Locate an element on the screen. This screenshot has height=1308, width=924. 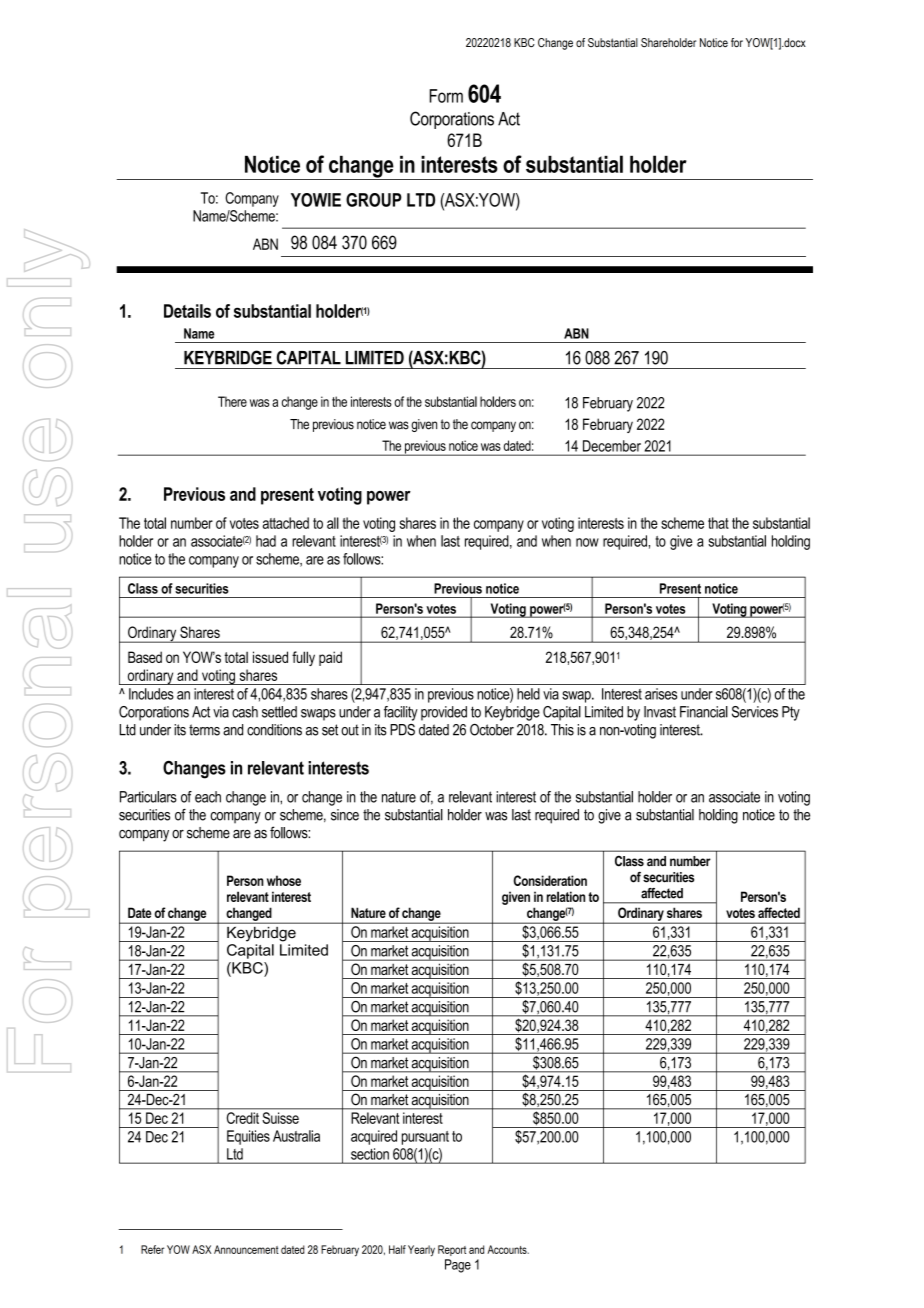
Page is located at coordinates (458, 1266).
